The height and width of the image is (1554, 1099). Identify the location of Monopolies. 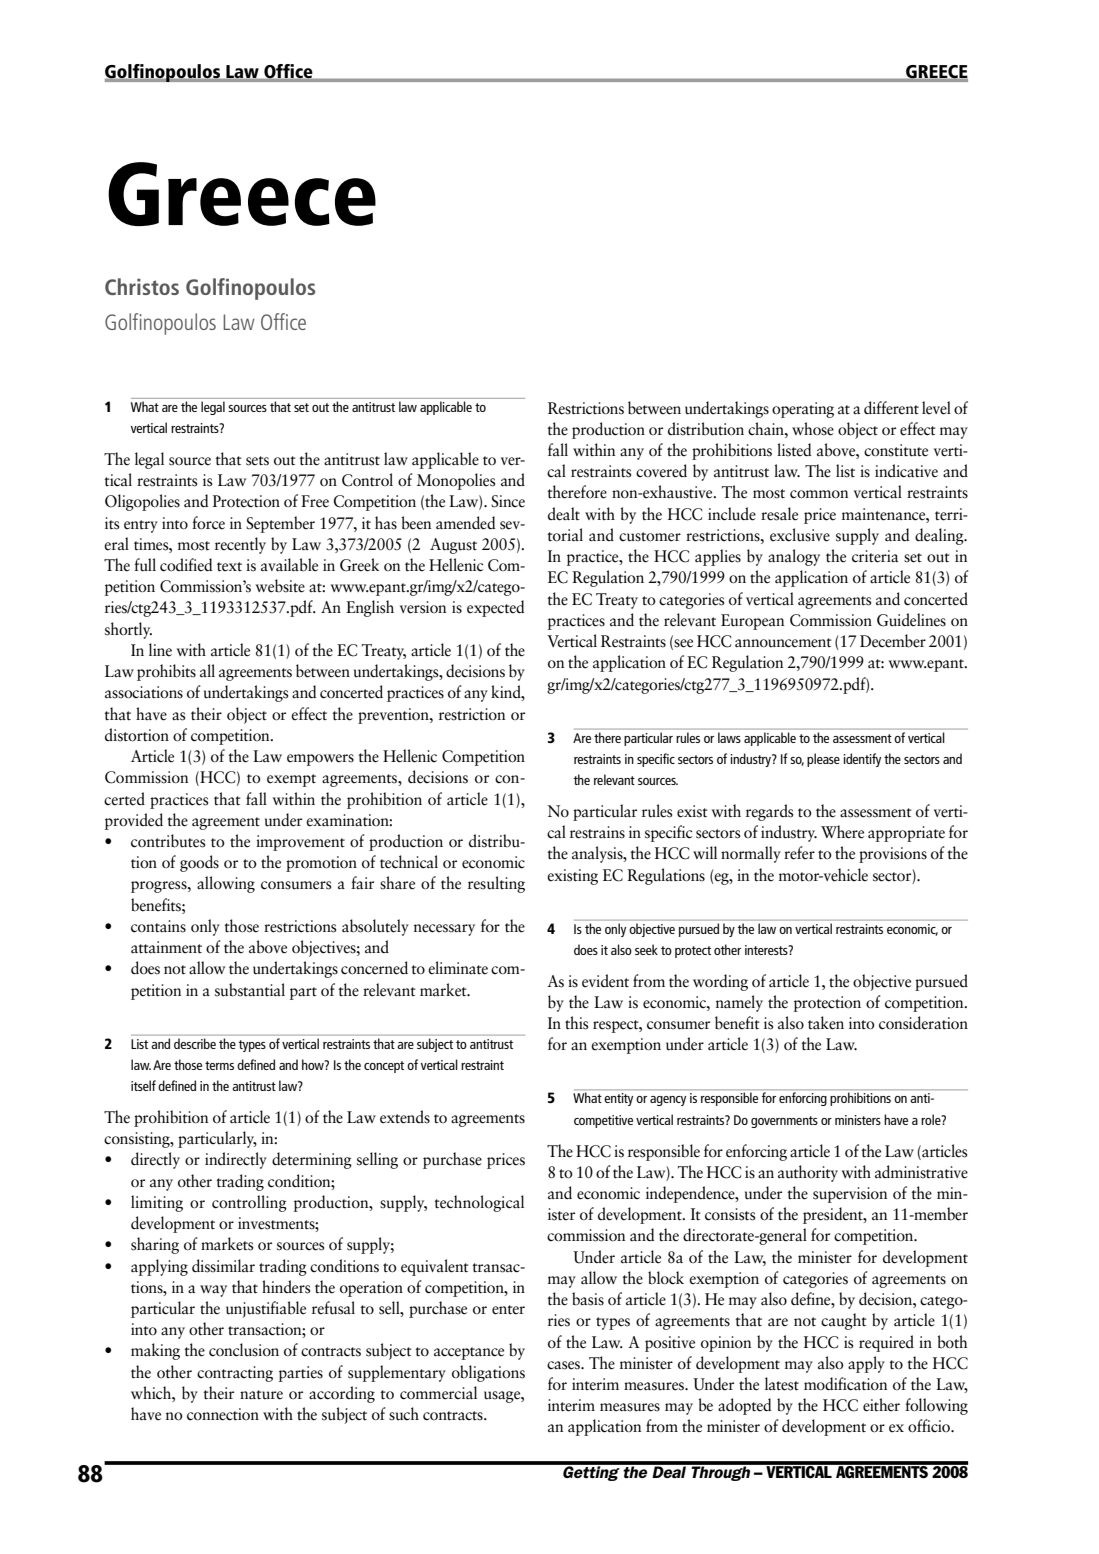
(456, 481).
